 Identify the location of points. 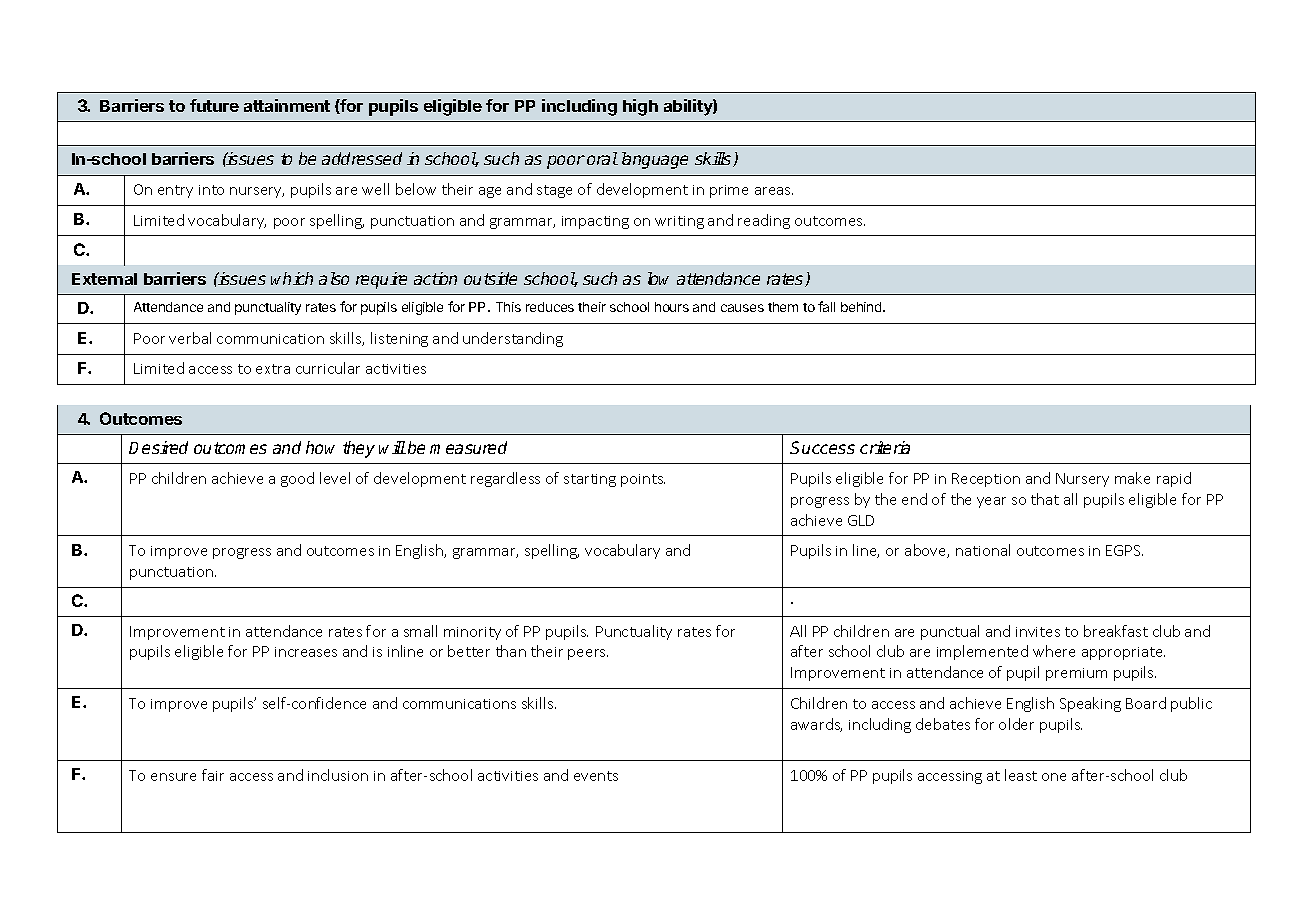
(643, 480).
